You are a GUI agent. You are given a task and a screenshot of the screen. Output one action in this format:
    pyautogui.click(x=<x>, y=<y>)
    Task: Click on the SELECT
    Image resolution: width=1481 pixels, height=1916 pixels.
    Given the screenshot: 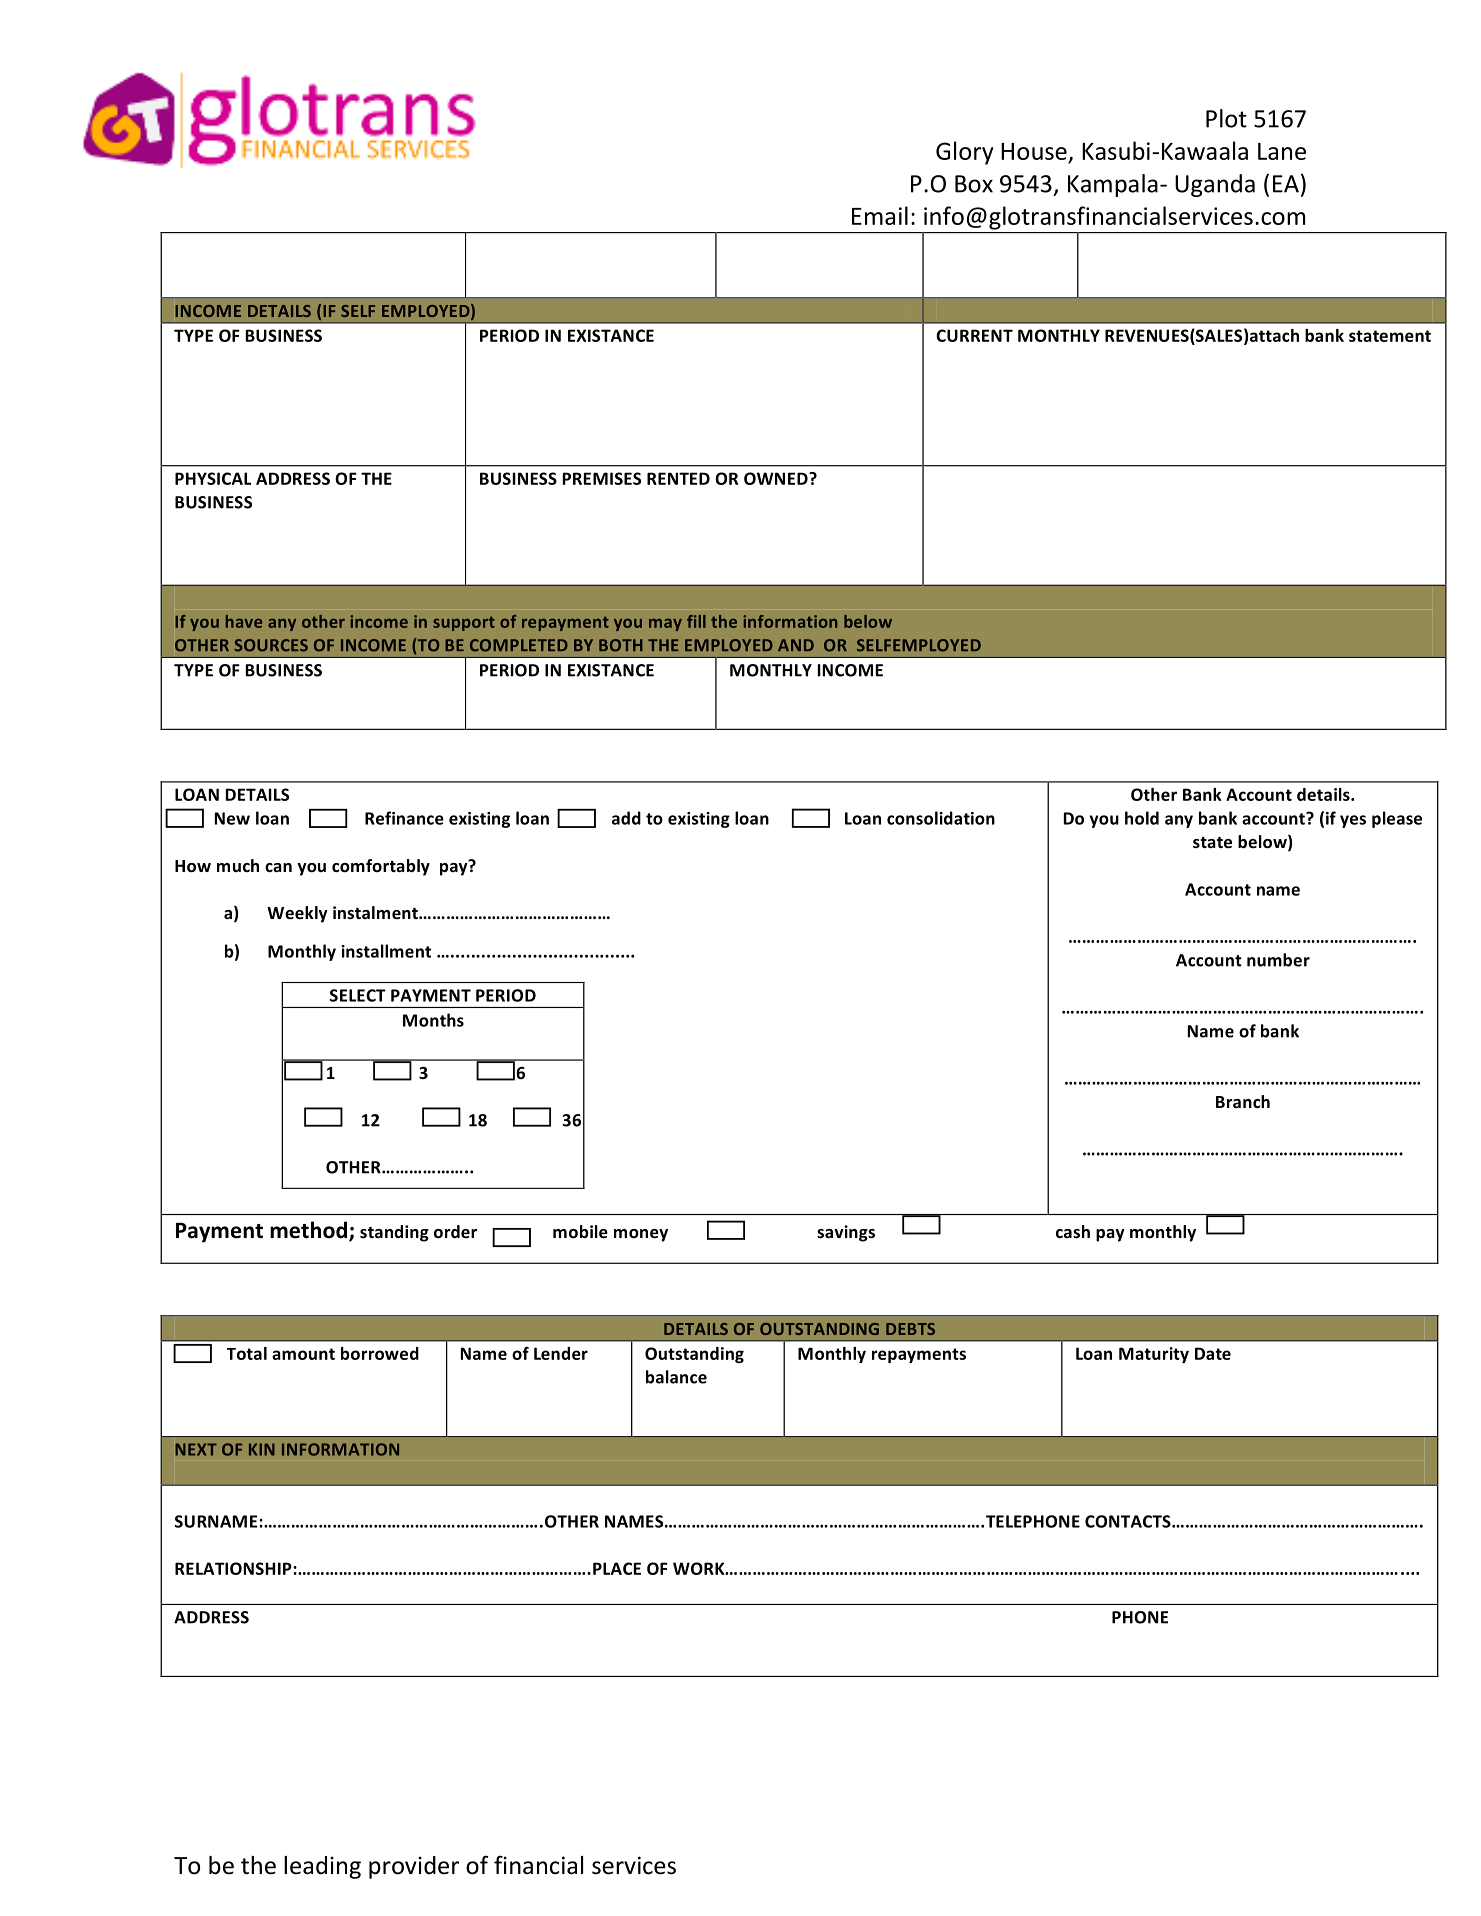 What is the action you would take?
    pyautogui.click(x=358, y=995)
